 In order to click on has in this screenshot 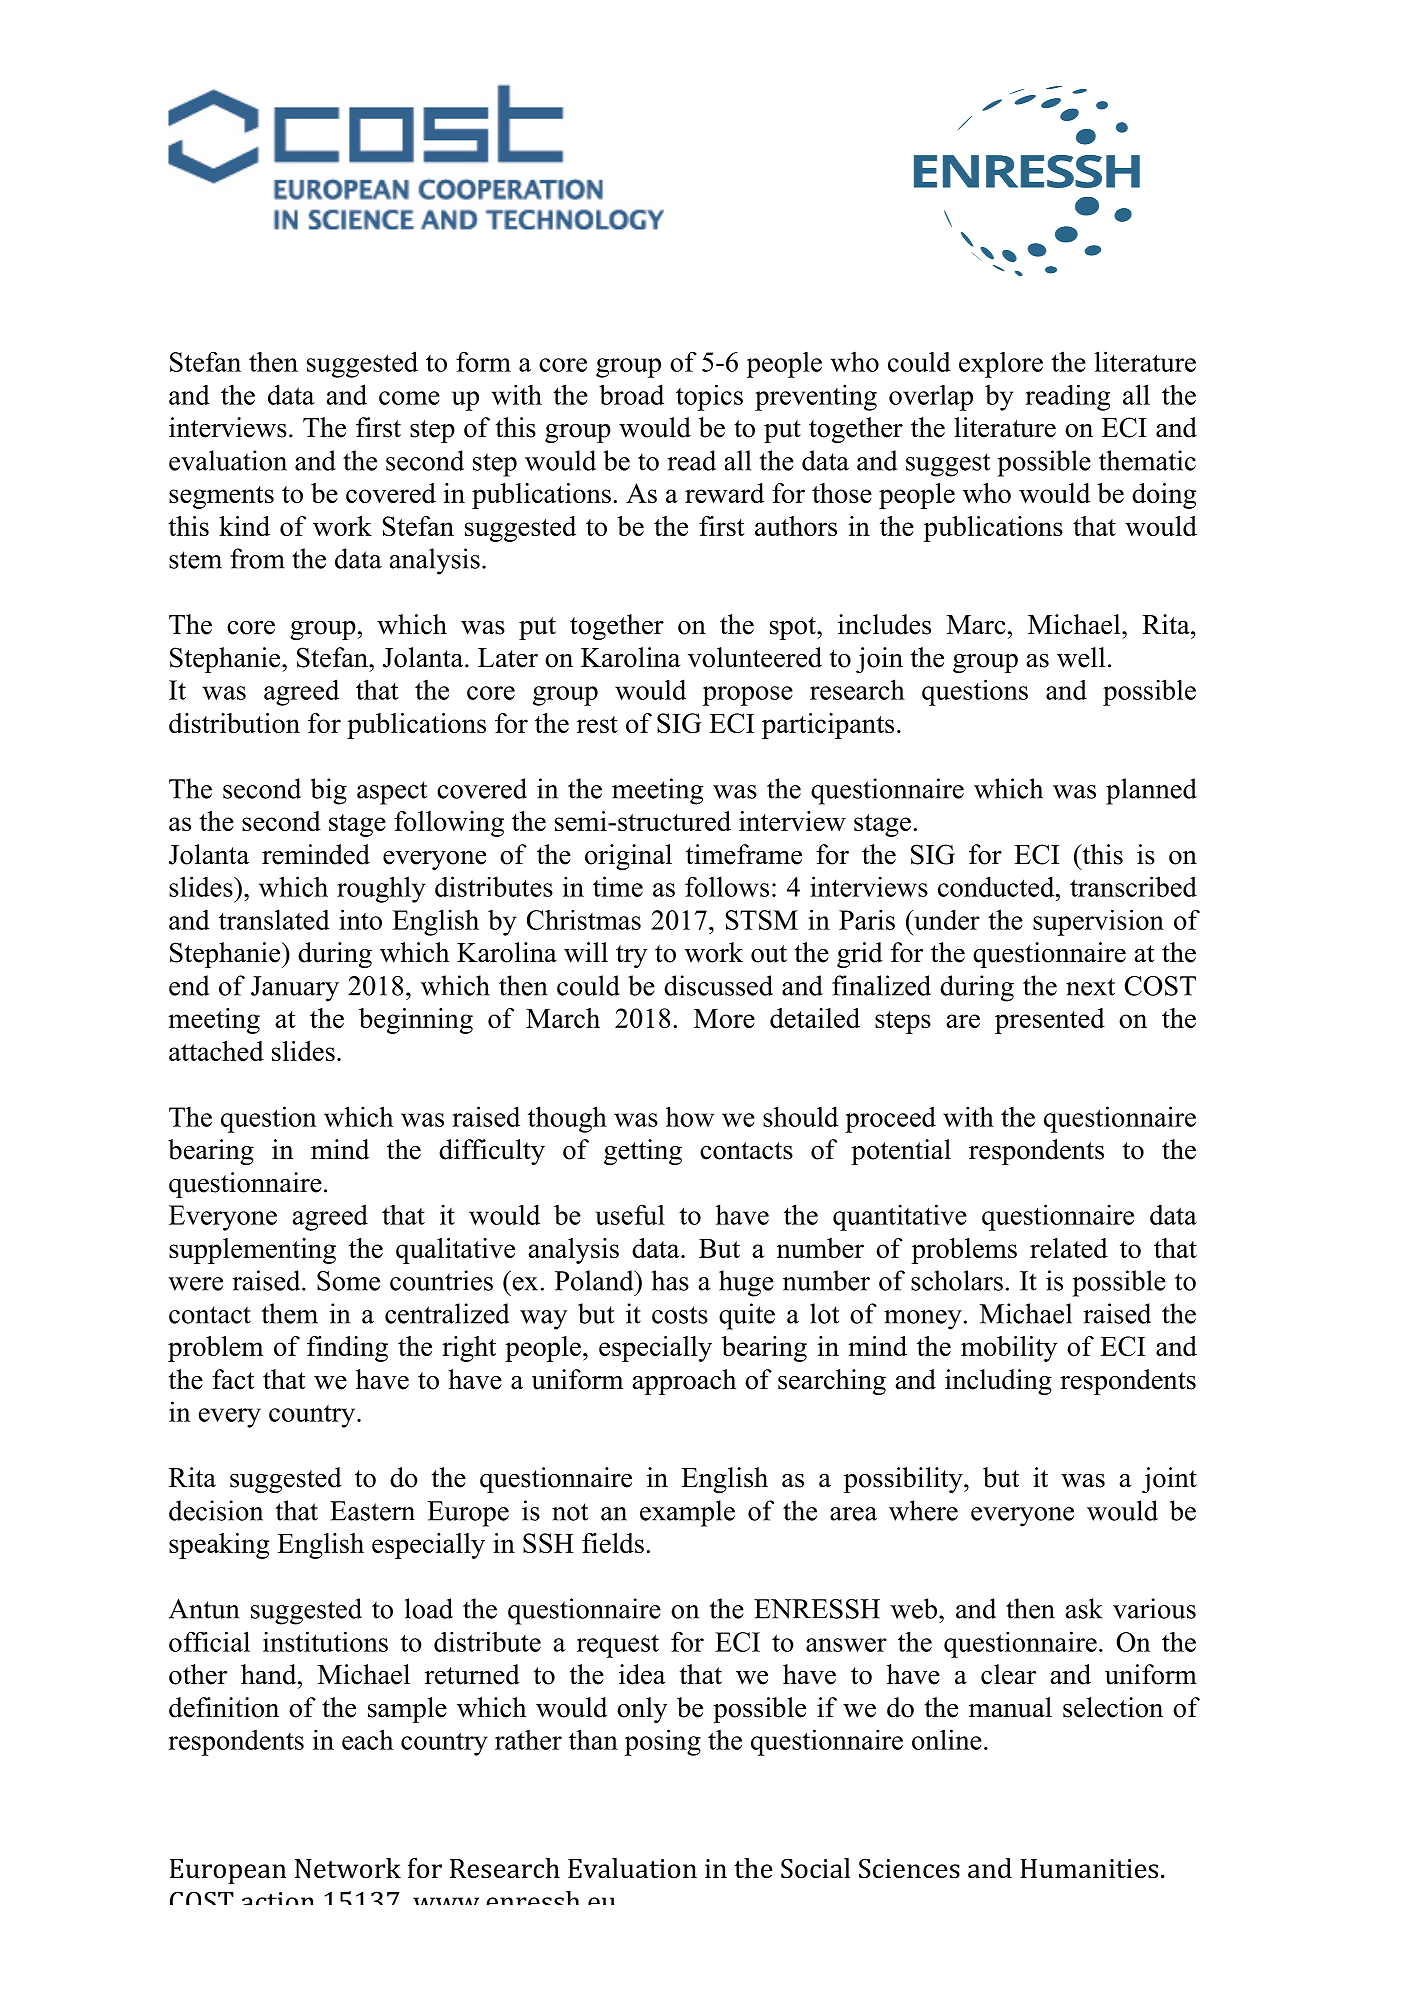, I will do `click(670, 1280)`.
